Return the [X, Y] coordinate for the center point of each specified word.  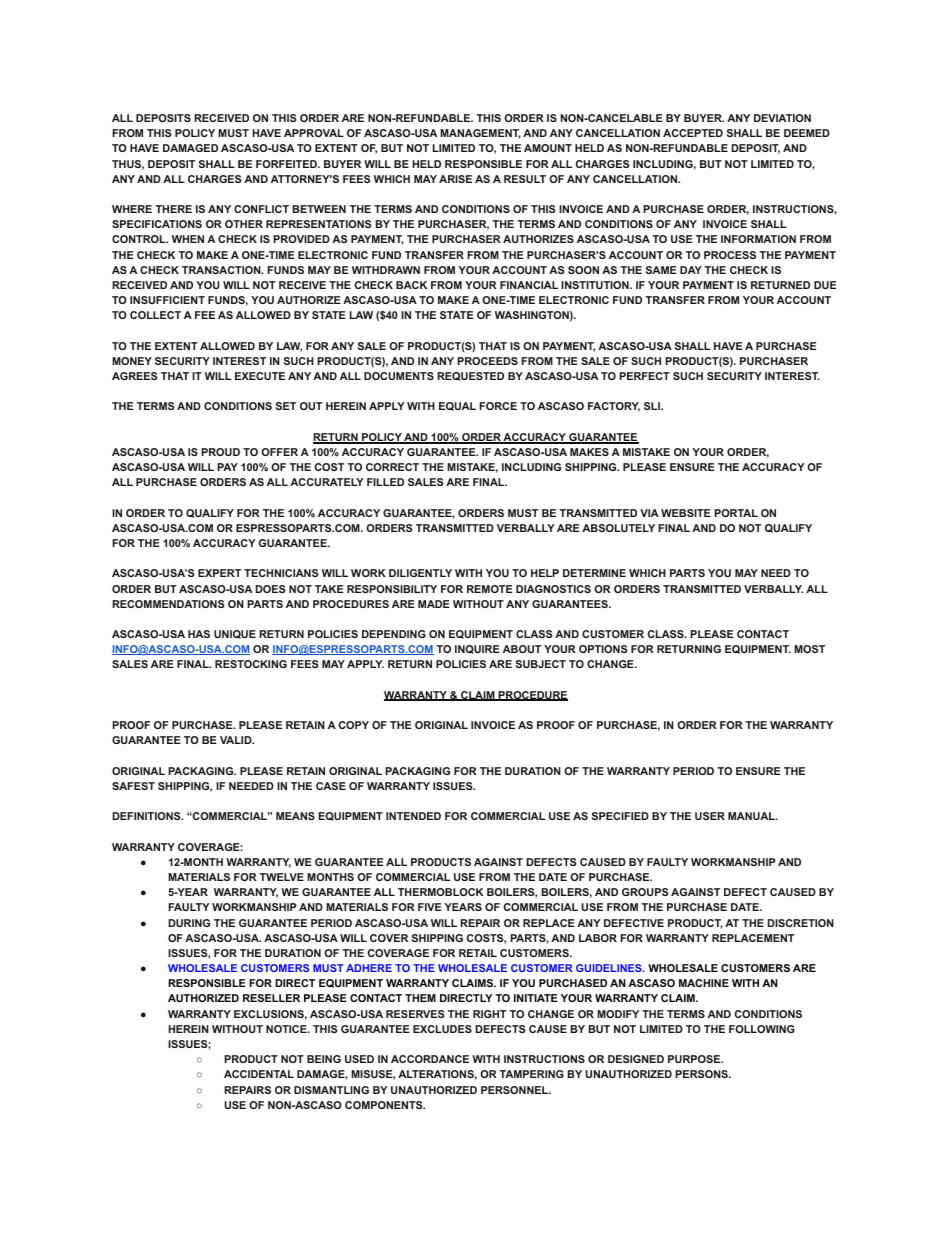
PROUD [220, 452]
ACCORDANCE [430, 1059]
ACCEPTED [693, 133]
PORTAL [736, 513]
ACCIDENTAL [259, 1074]
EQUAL [457, 406]
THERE [173, 209]
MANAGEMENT [480, 134]
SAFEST [133, 786]
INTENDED [413, 816]
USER [710, 816]
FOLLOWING [762, 1029]
